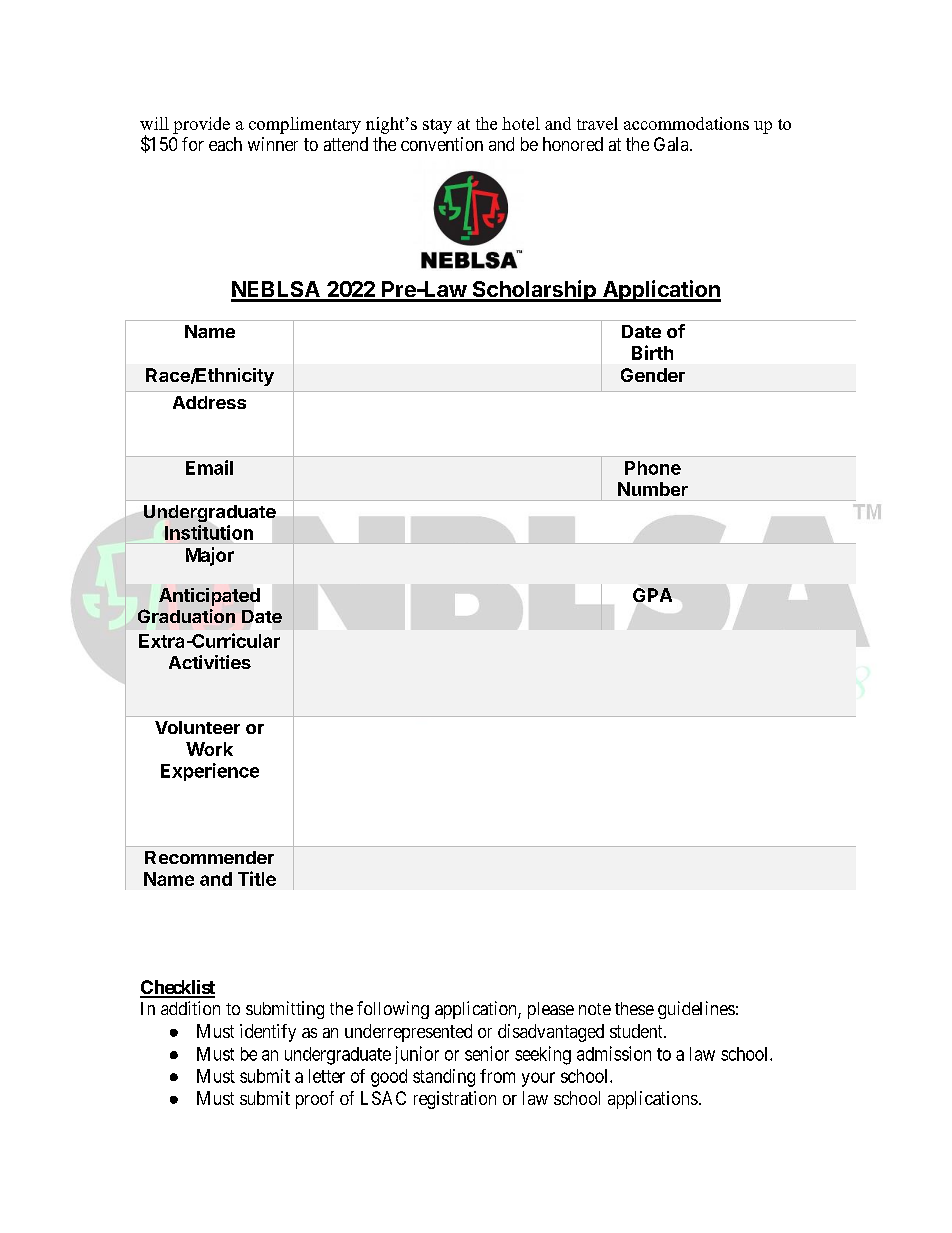 This screenshot has height=1233, width=952. I want to click on convention, so click(442, 144).
